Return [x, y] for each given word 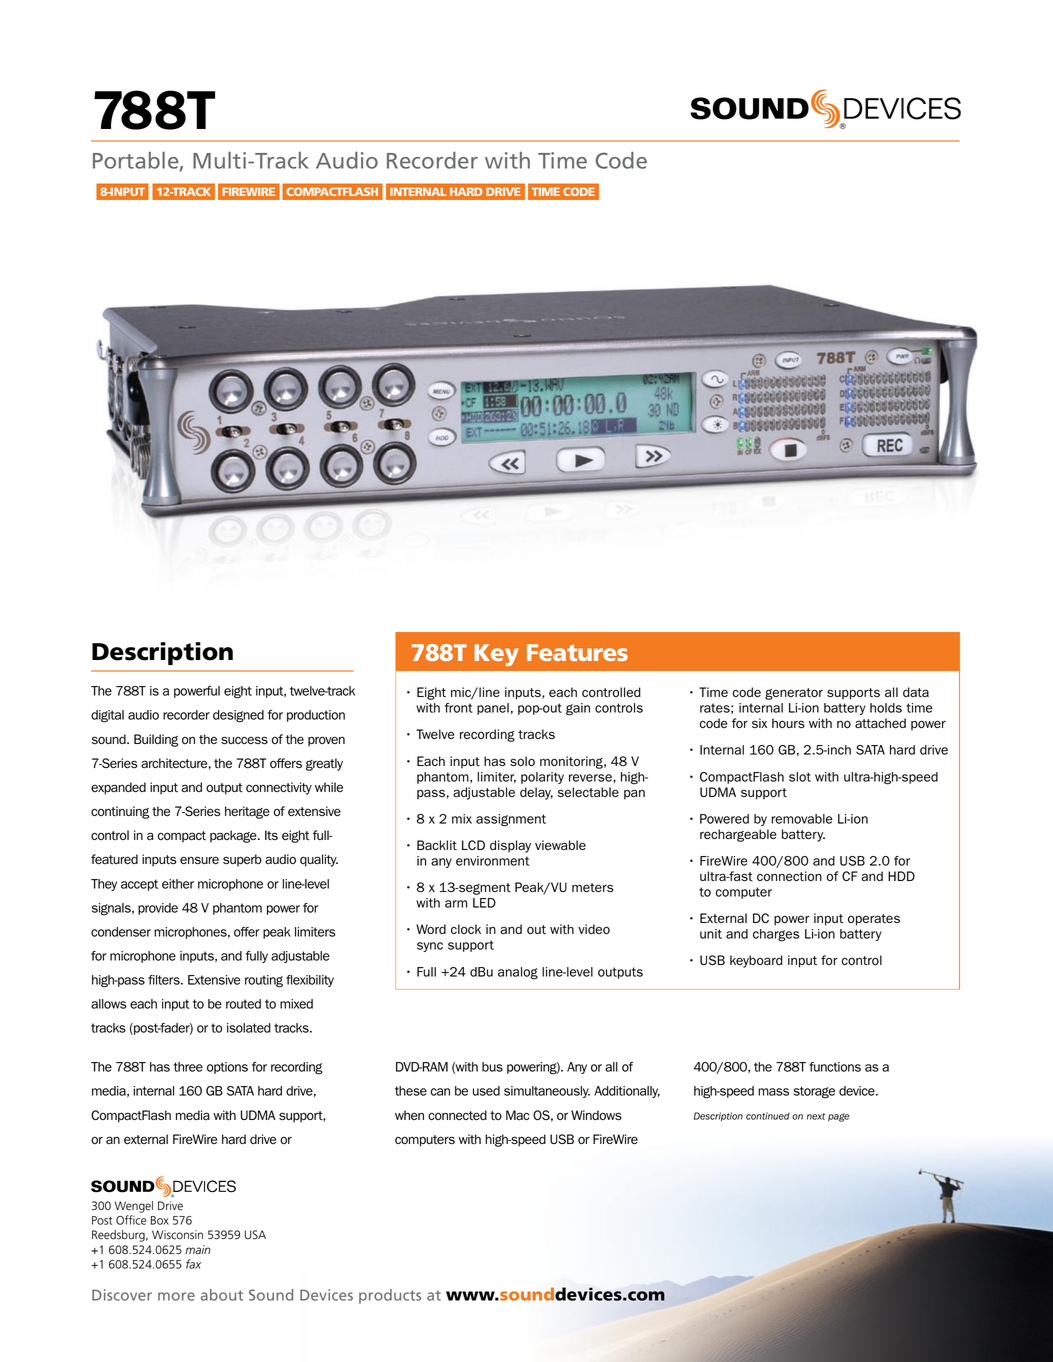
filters [165, 980]
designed [238, 716]
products [390, 1296]
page [838, 1117]
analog [518, 973]
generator [794, 694]
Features [577, 652]
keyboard [756, 961]
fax [193, 1264]
